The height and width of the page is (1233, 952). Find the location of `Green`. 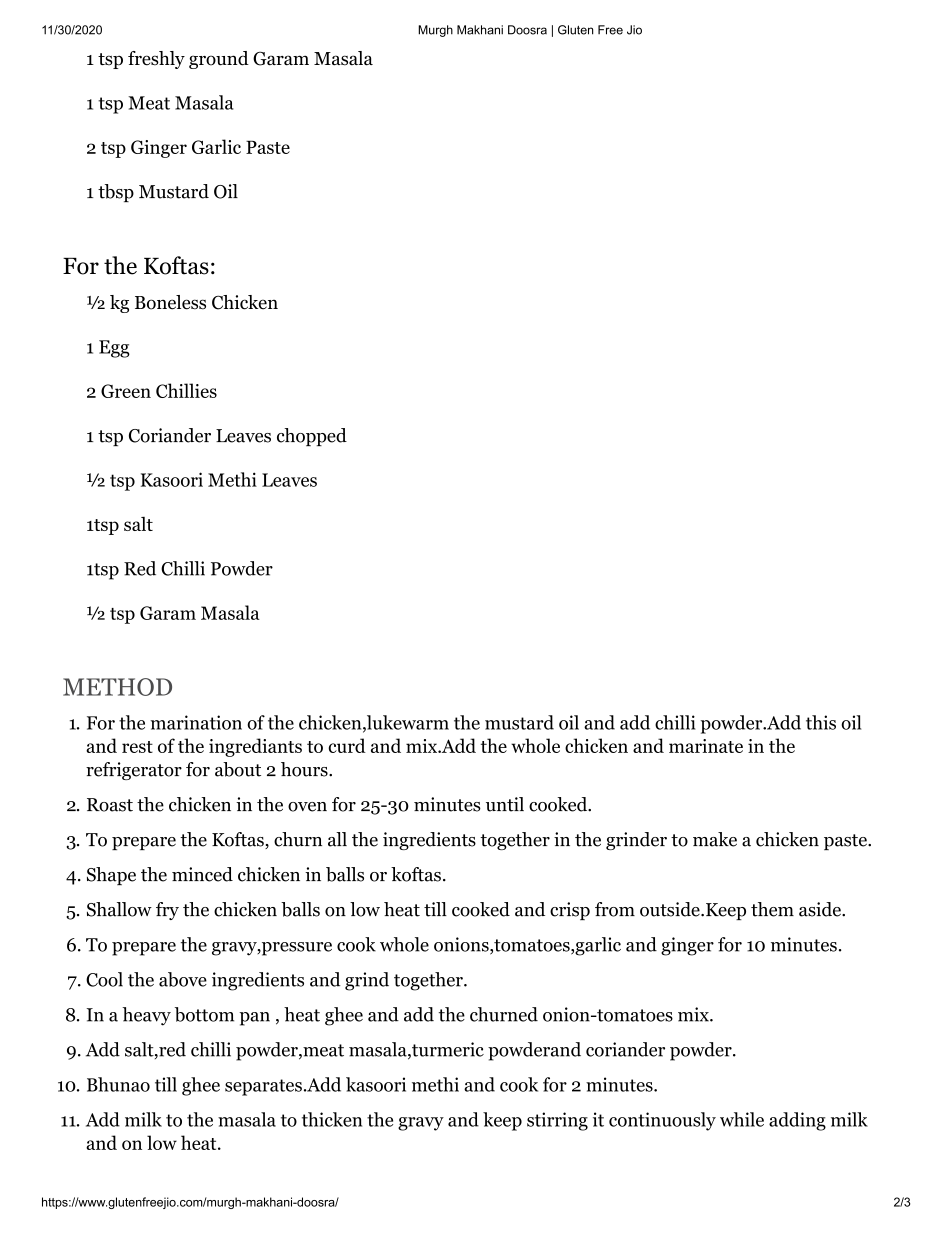

Green is located at coordinates (126, 391).
